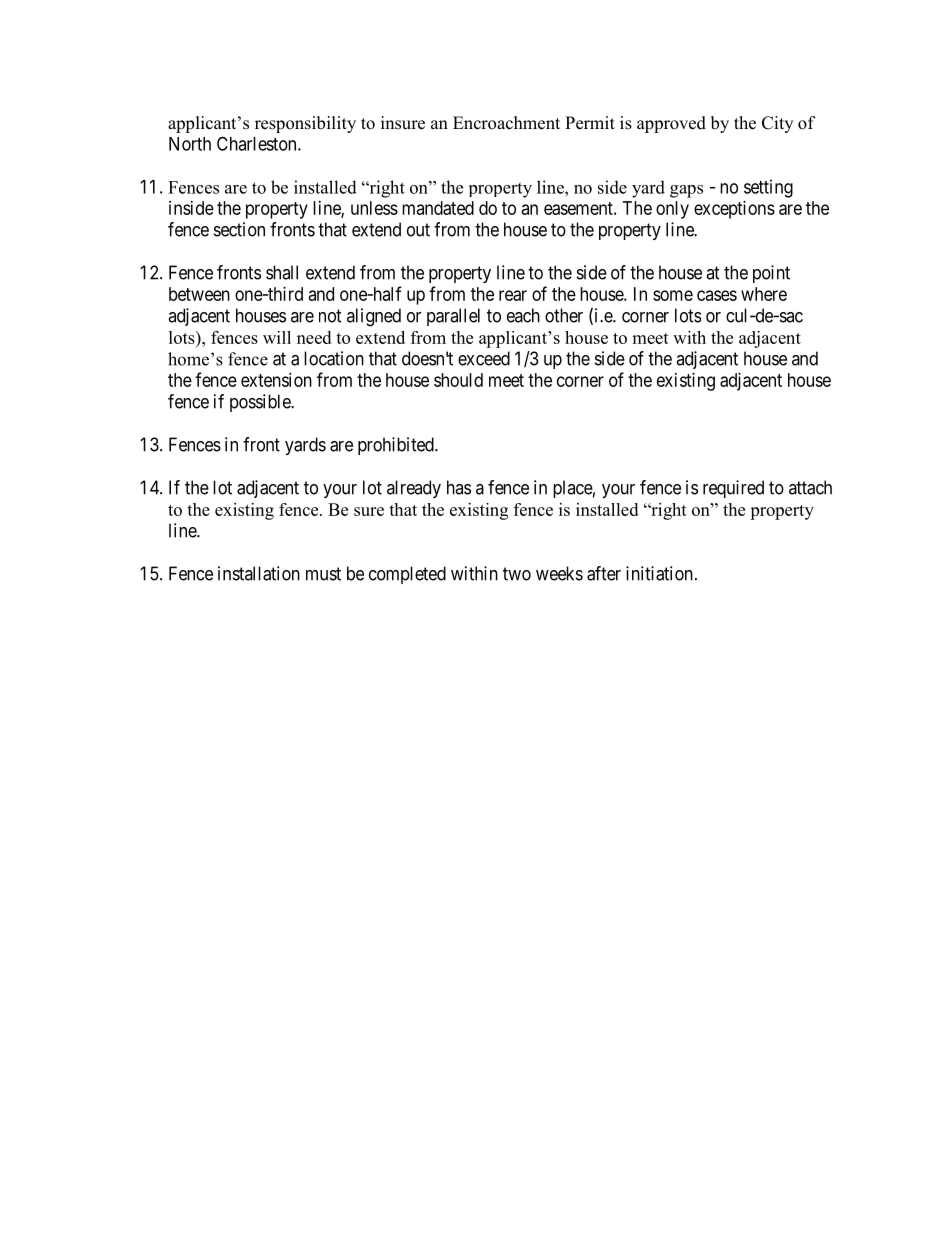  I want to click on should, so click(458, 380).
